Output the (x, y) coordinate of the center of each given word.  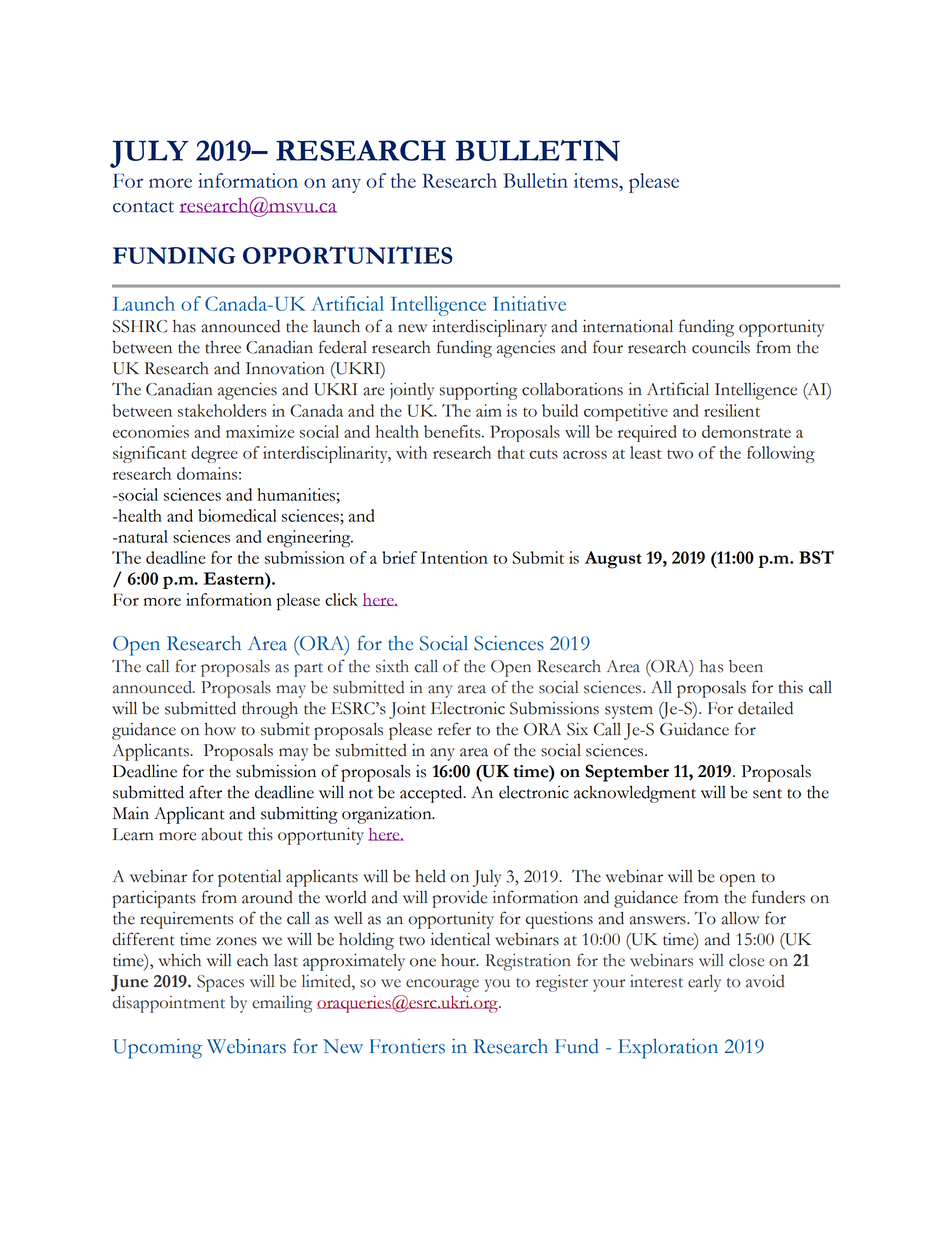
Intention (454, 557)
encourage (442, 985)
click (341, 599)
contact (143, 207)
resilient (732, 410)
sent (767, 794)
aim (489, 410)
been (746, 666)
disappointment (168, 1004)
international (628, 326)
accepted (432, 794)
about (222, 834)
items (597, 180)
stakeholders (222, 410)
